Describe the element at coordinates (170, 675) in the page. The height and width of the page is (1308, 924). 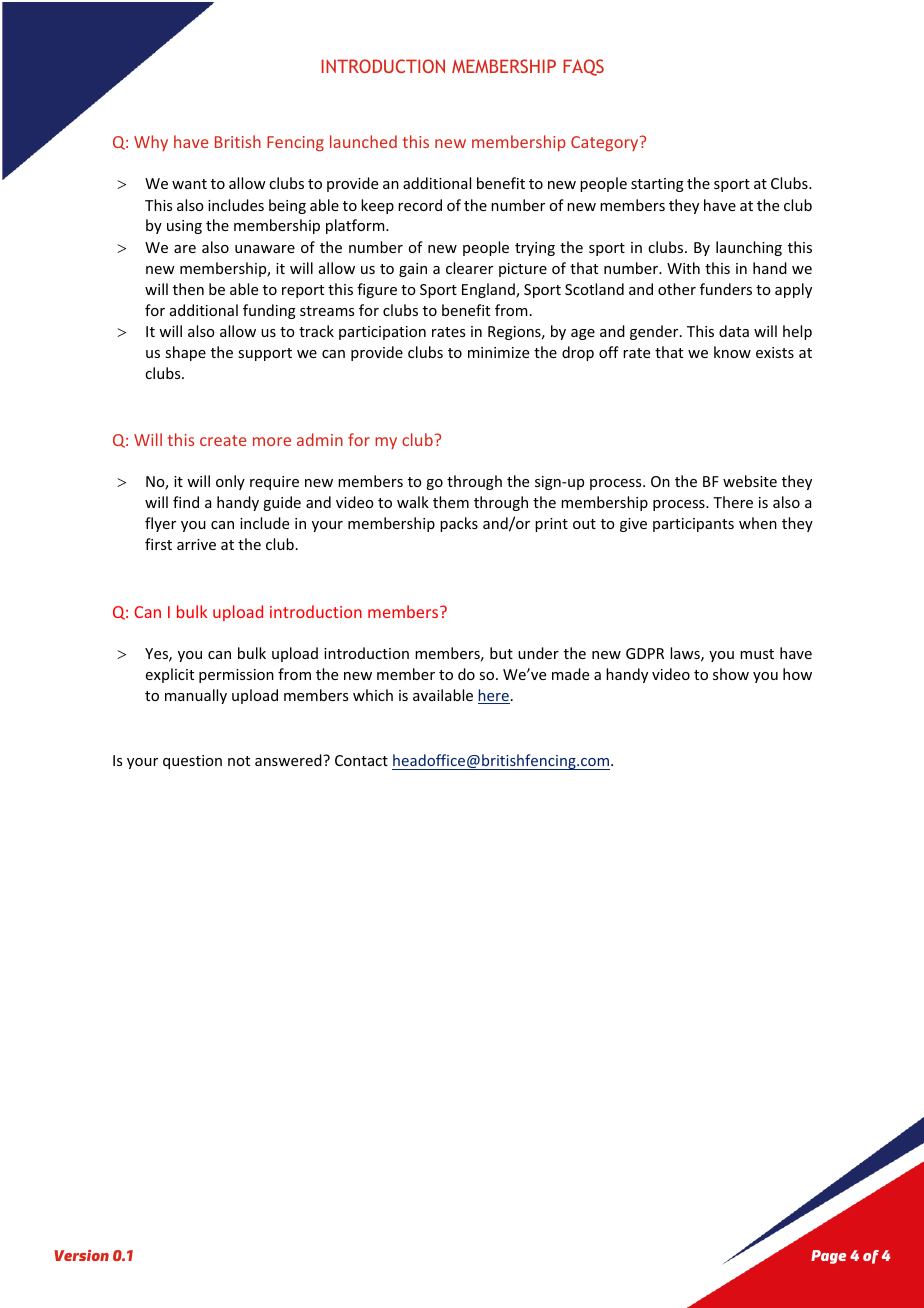
I see `explicit` at that location.
